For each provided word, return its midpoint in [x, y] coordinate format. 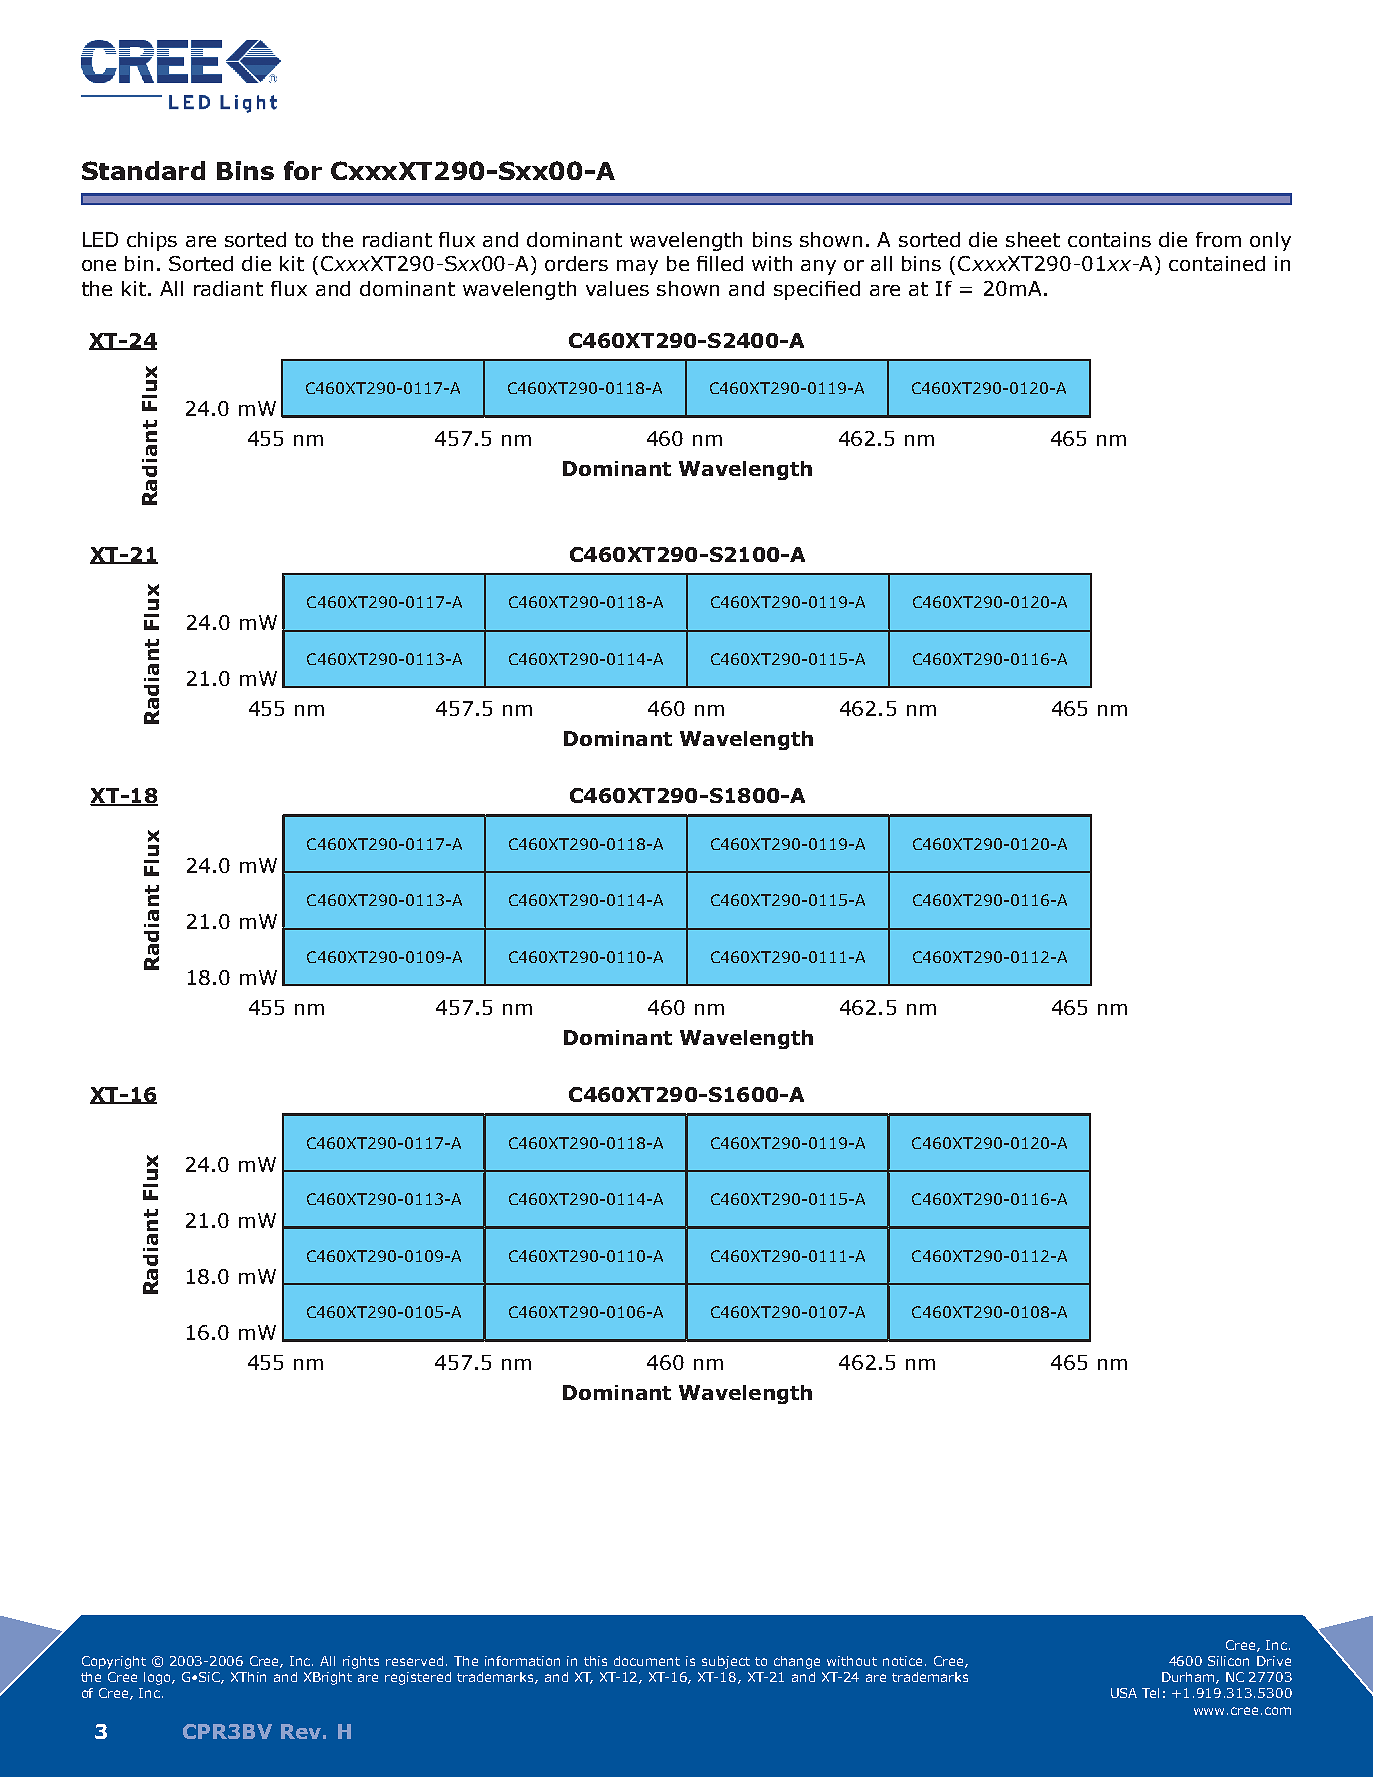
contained [1217, 263]
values [617, 288]
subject [726, 1662]
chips [152, 241]
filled [720, 263]
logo [158, 1678]
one [99, 265]
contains [1109, 239]
